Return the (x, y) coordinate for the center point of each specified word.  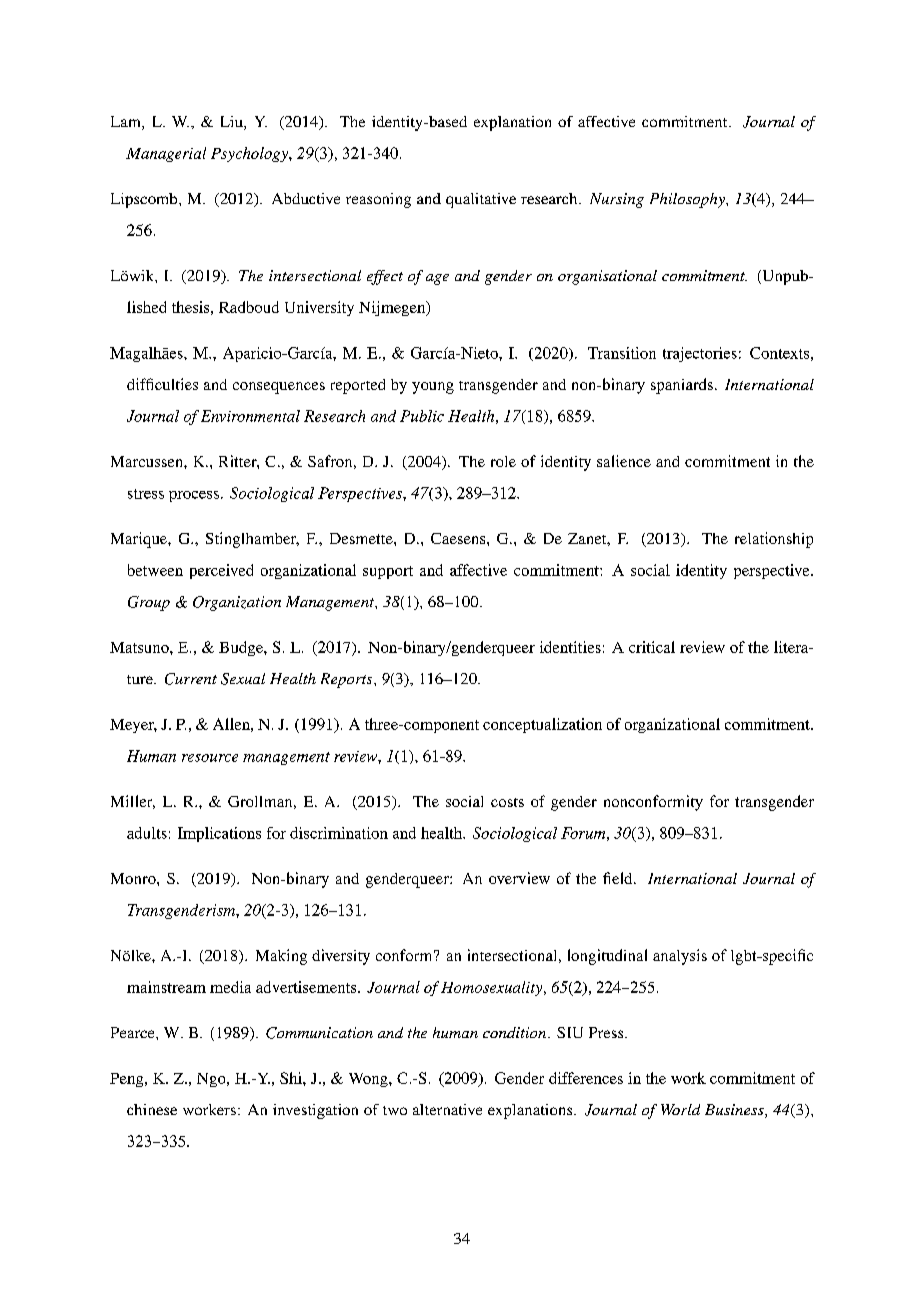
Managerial (166, 154)
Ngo (212, 1080)
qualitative (481, 200)
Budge (242, 648)
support (388, 572)
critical (652, 647)
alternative (447, 1109)
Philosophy (688, 200)
